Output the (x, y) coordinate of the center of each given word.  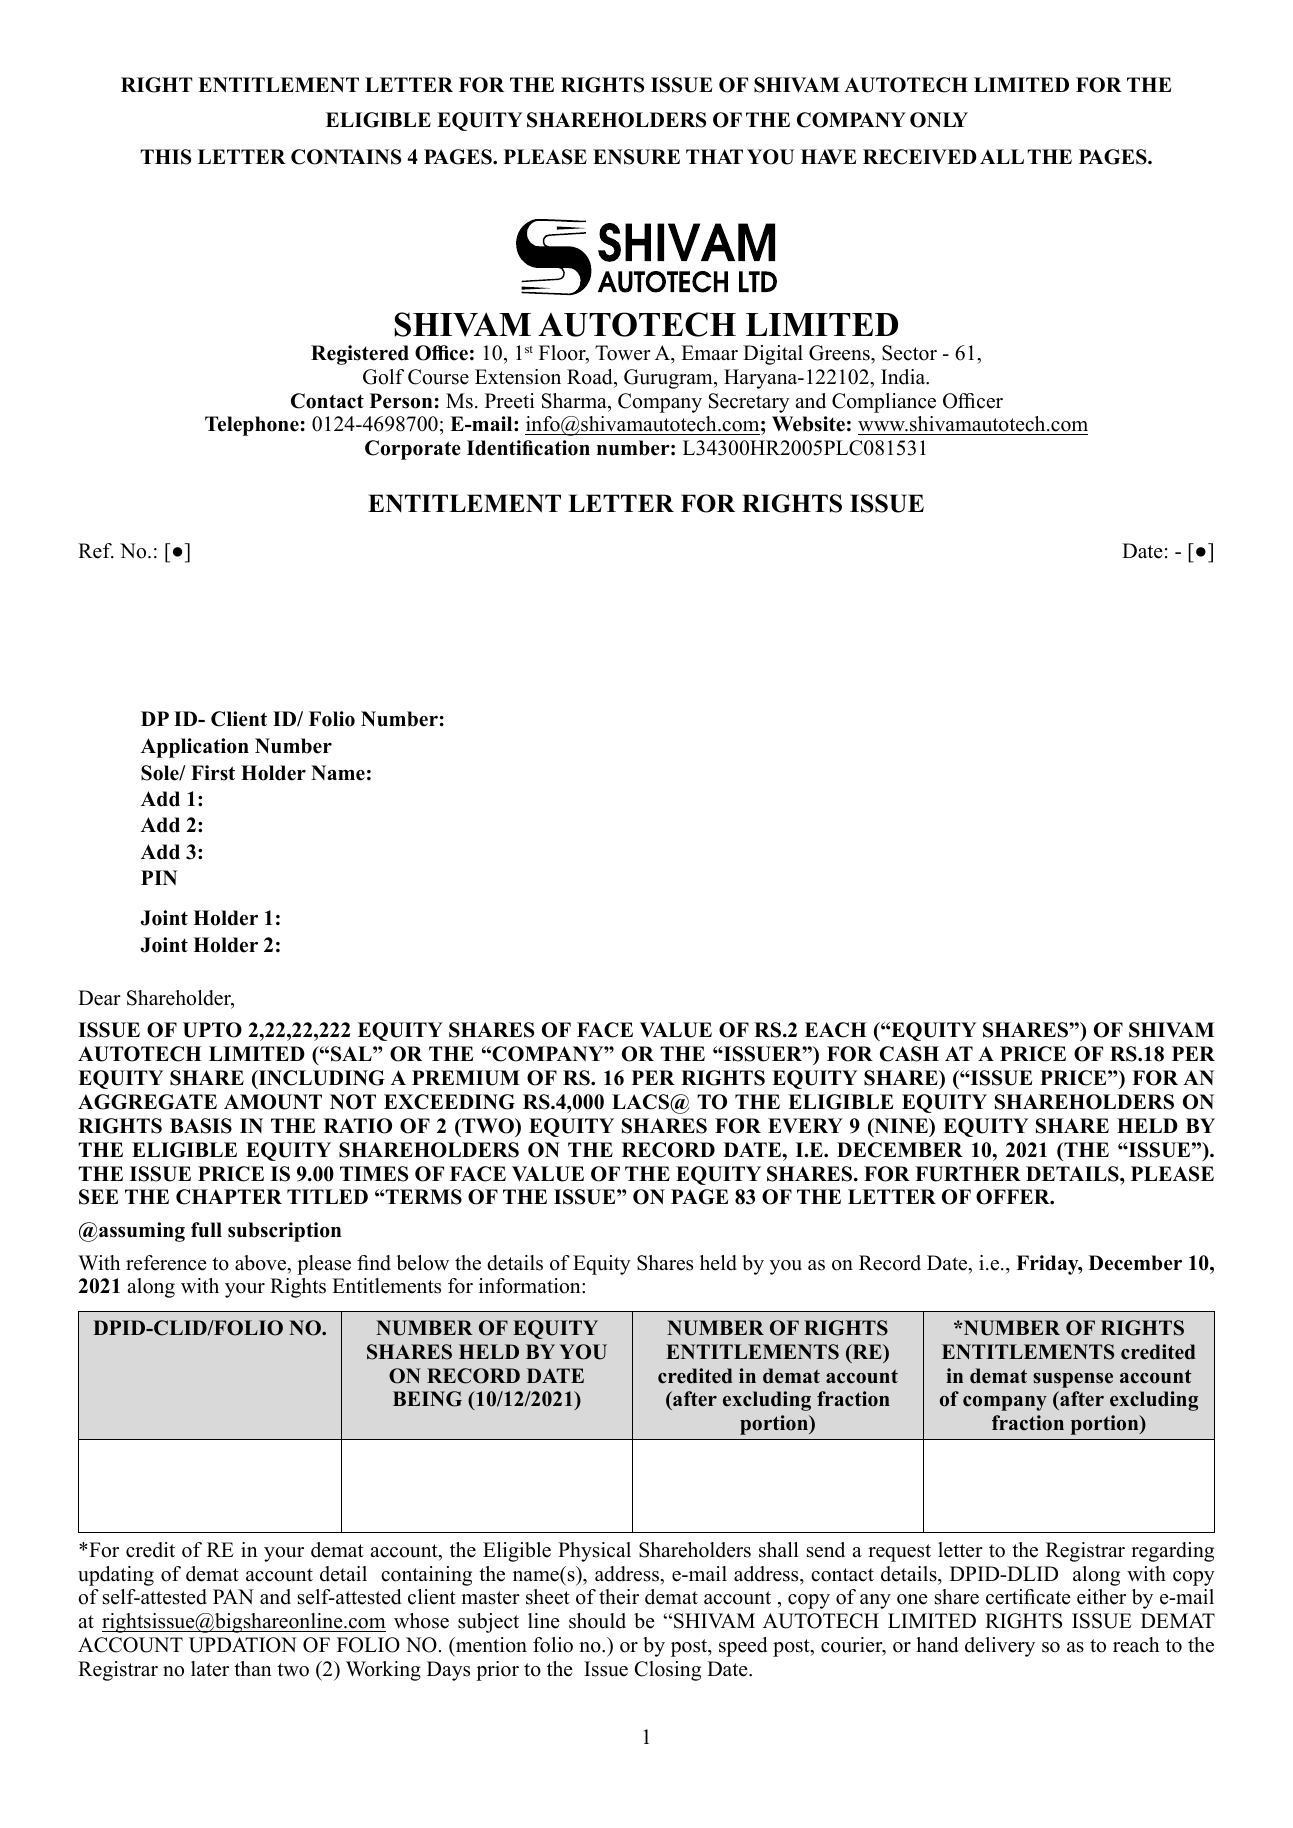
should (597, 1621)
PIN (159, 877)
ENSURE (636, 157)
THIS (165, 157)
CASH (909, 1054)
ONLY (939, 120)
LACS (641, 1102)
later (210, 1669)
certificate (1028, 1597)
